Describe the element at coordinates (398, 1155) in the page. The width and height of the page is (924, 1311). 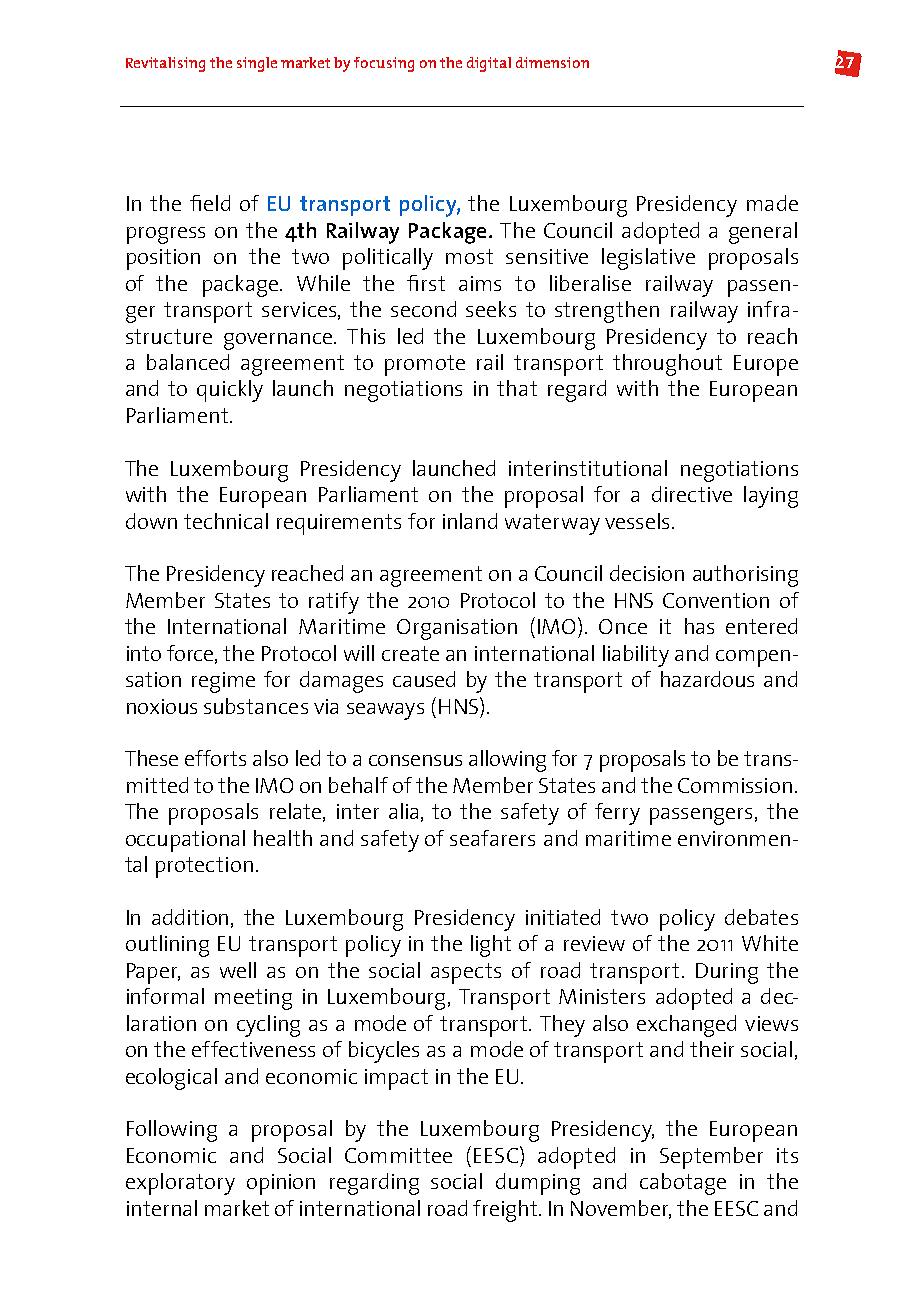
I see `Committee` at that location.
